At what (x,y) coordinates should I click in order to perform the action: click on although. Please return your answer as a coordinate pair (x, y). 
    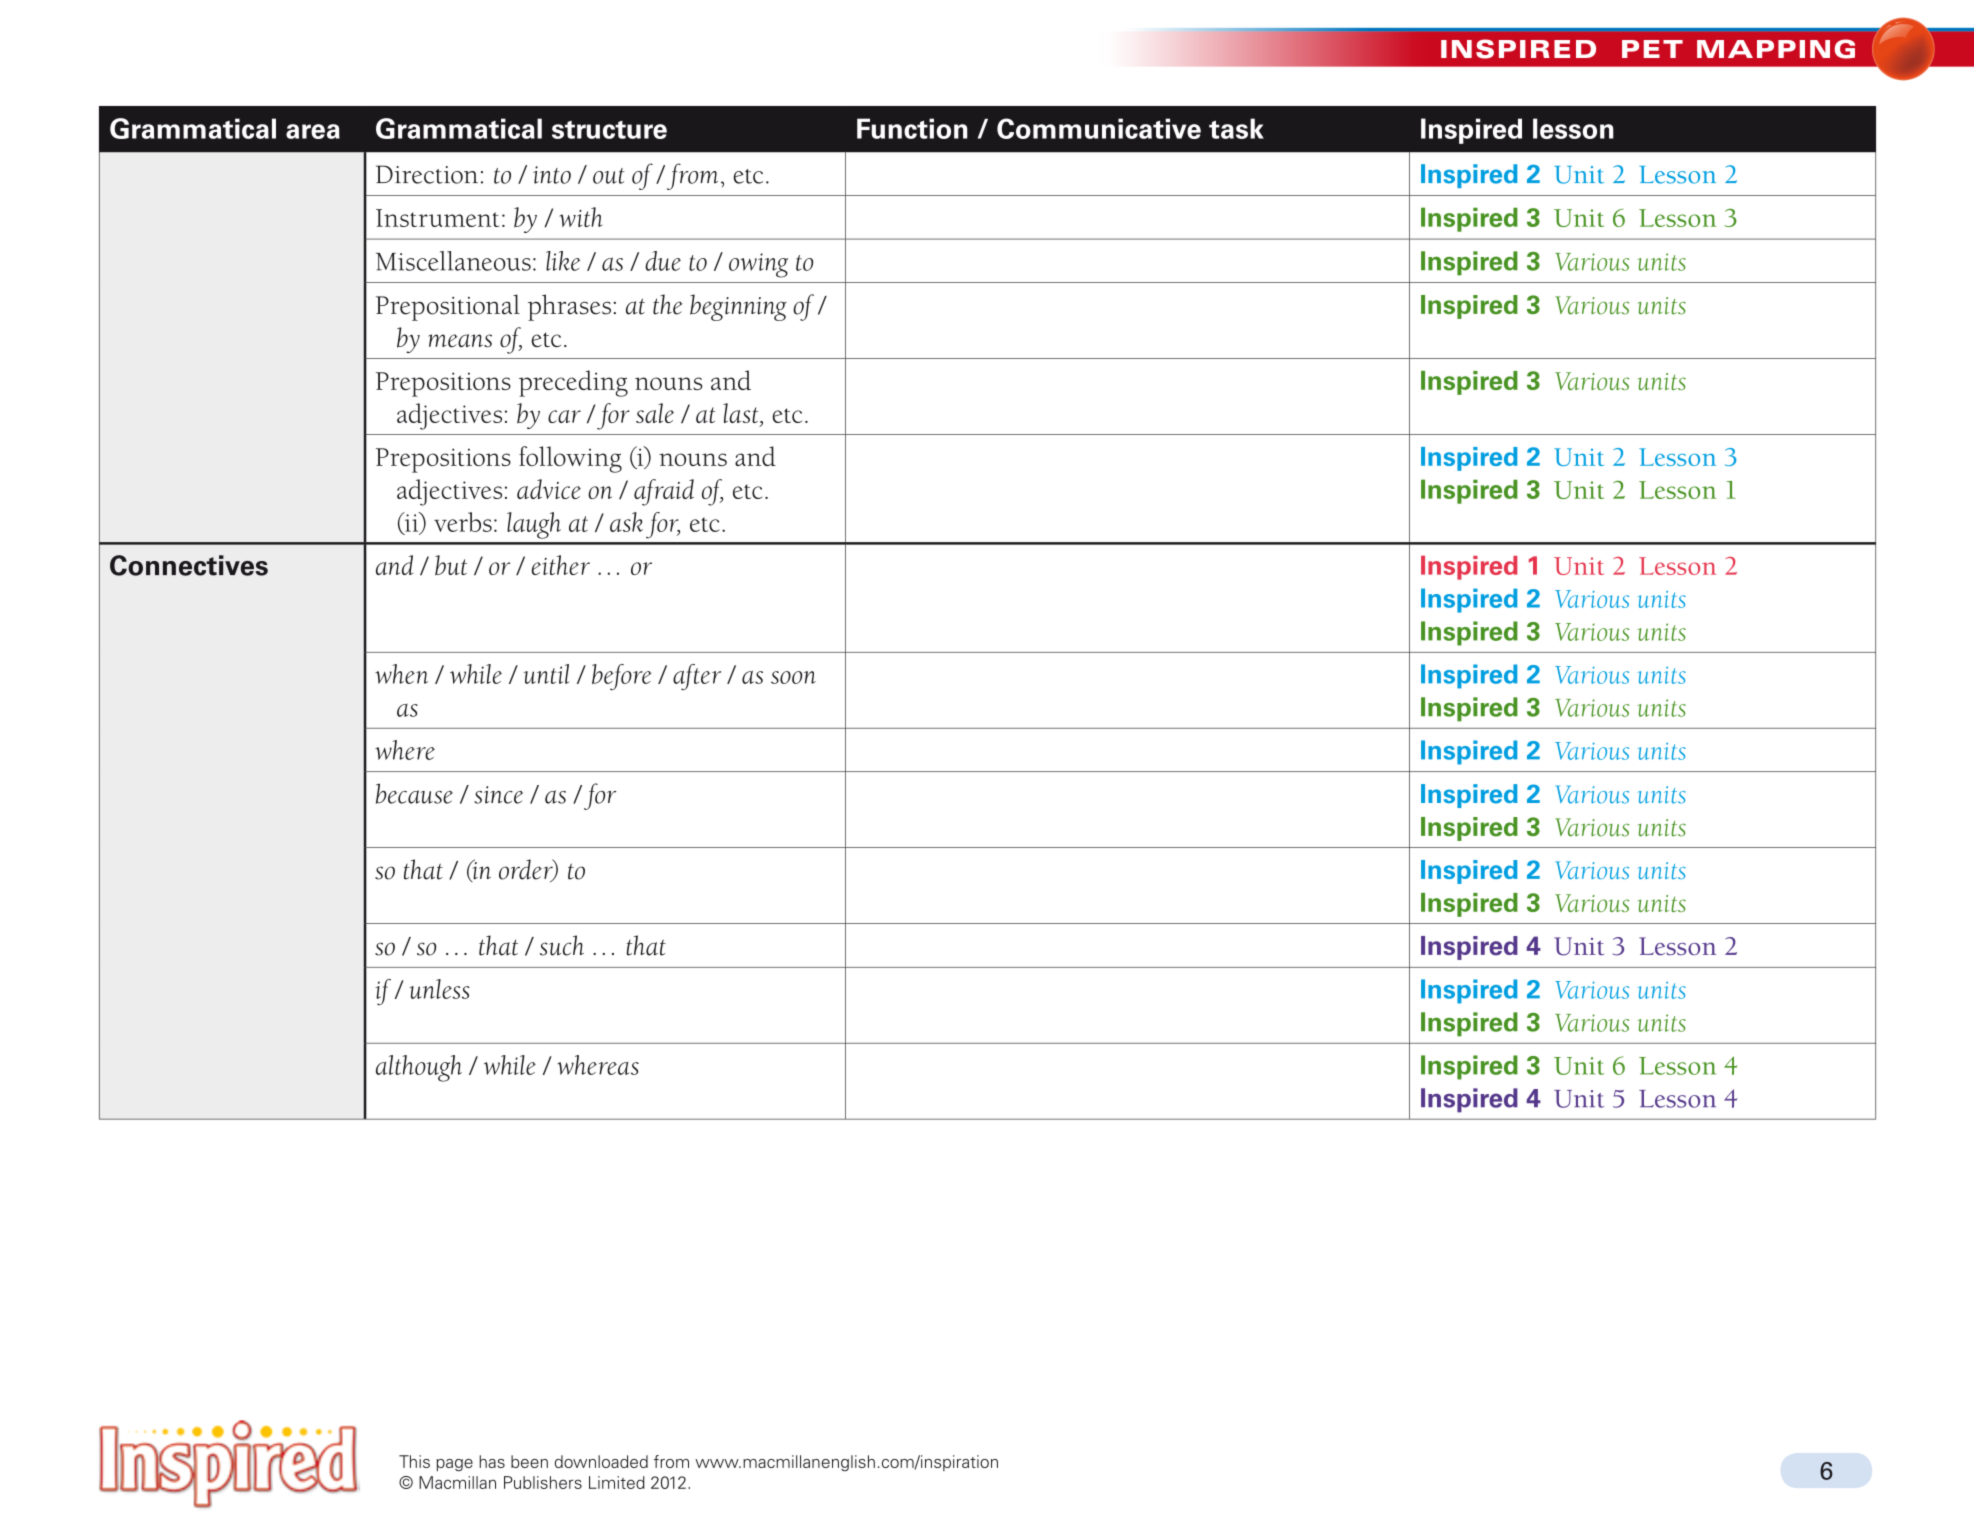
    Looking at the image, I should click on (419, 1068).
